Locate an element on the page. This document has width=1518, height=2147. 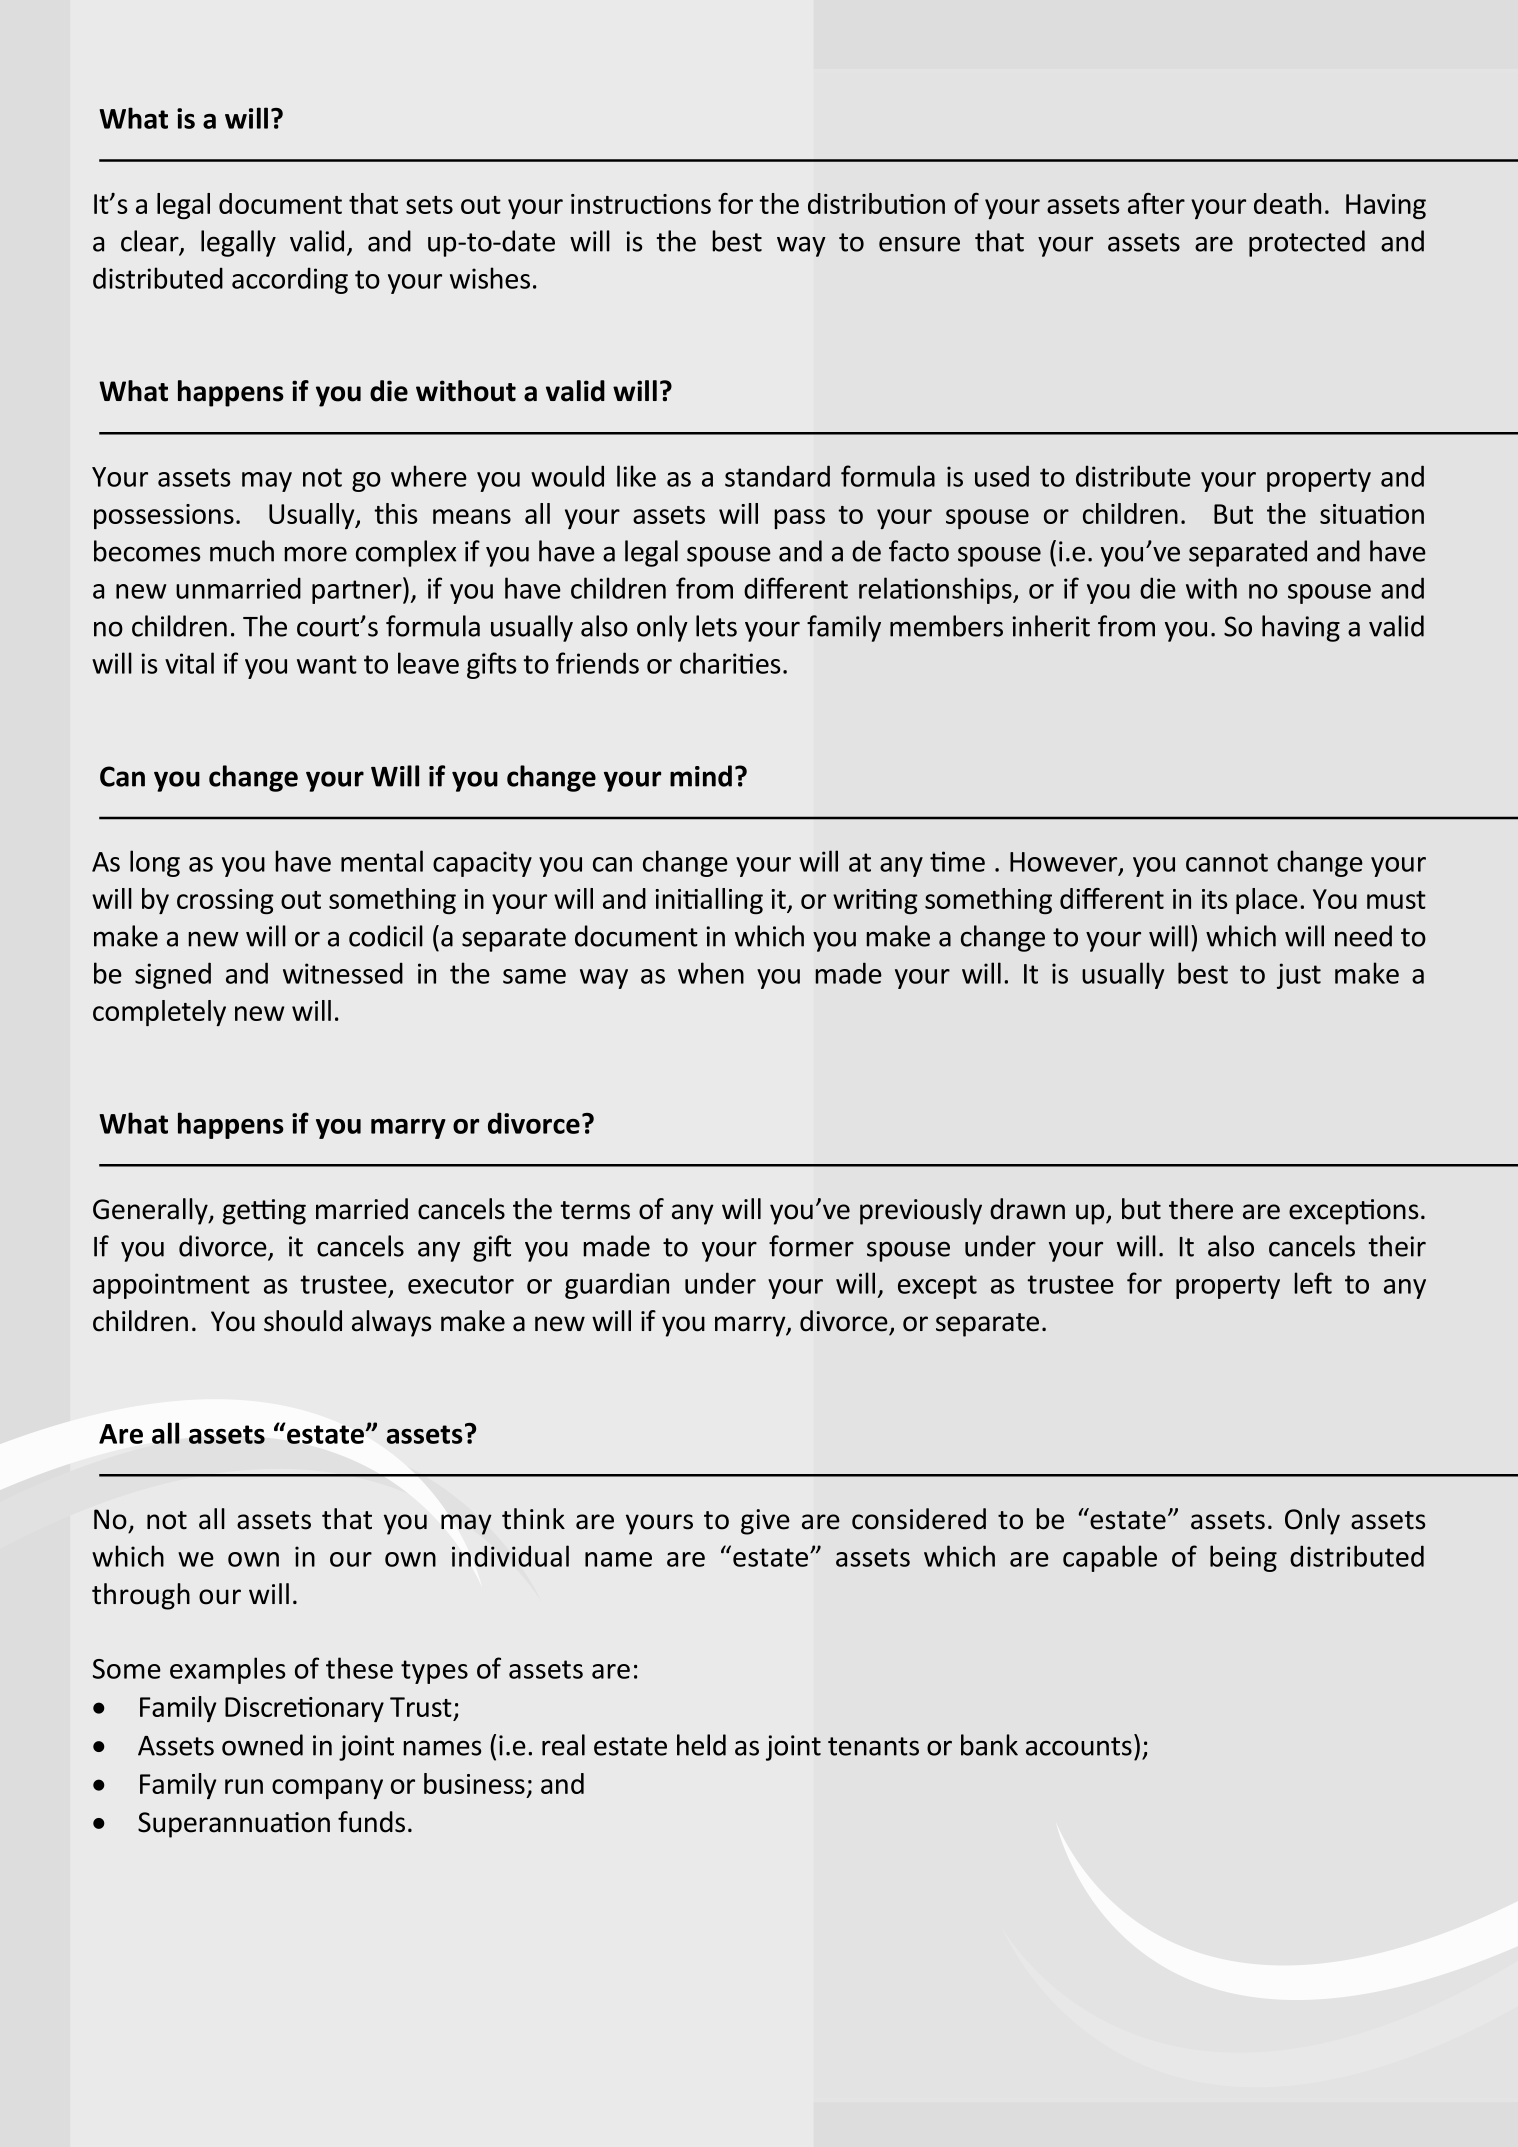
inherit is located at coordinates (1051, 626).
